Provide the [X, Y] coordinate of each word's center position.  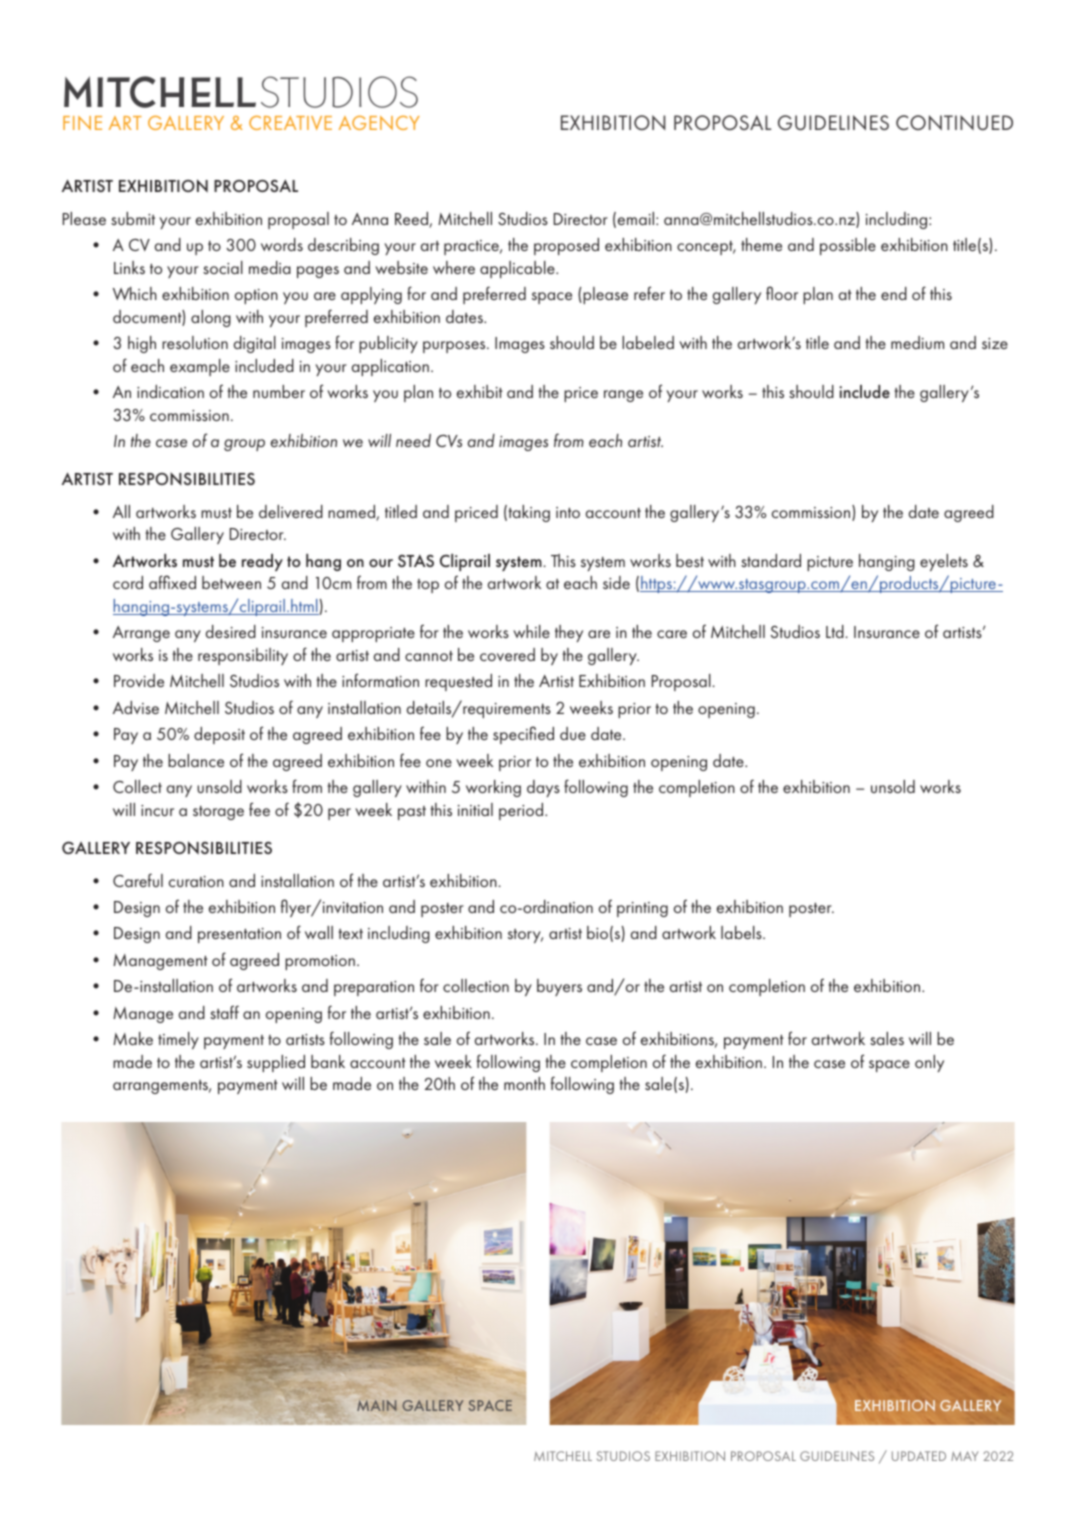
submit [133, 218]
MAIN [377, 1405]
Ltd [835, 631]
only [929, 1063]
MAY [965, 1456]
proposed [566, 246]
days [543, 788]
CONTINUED [954, 122]
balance [196, 760]
